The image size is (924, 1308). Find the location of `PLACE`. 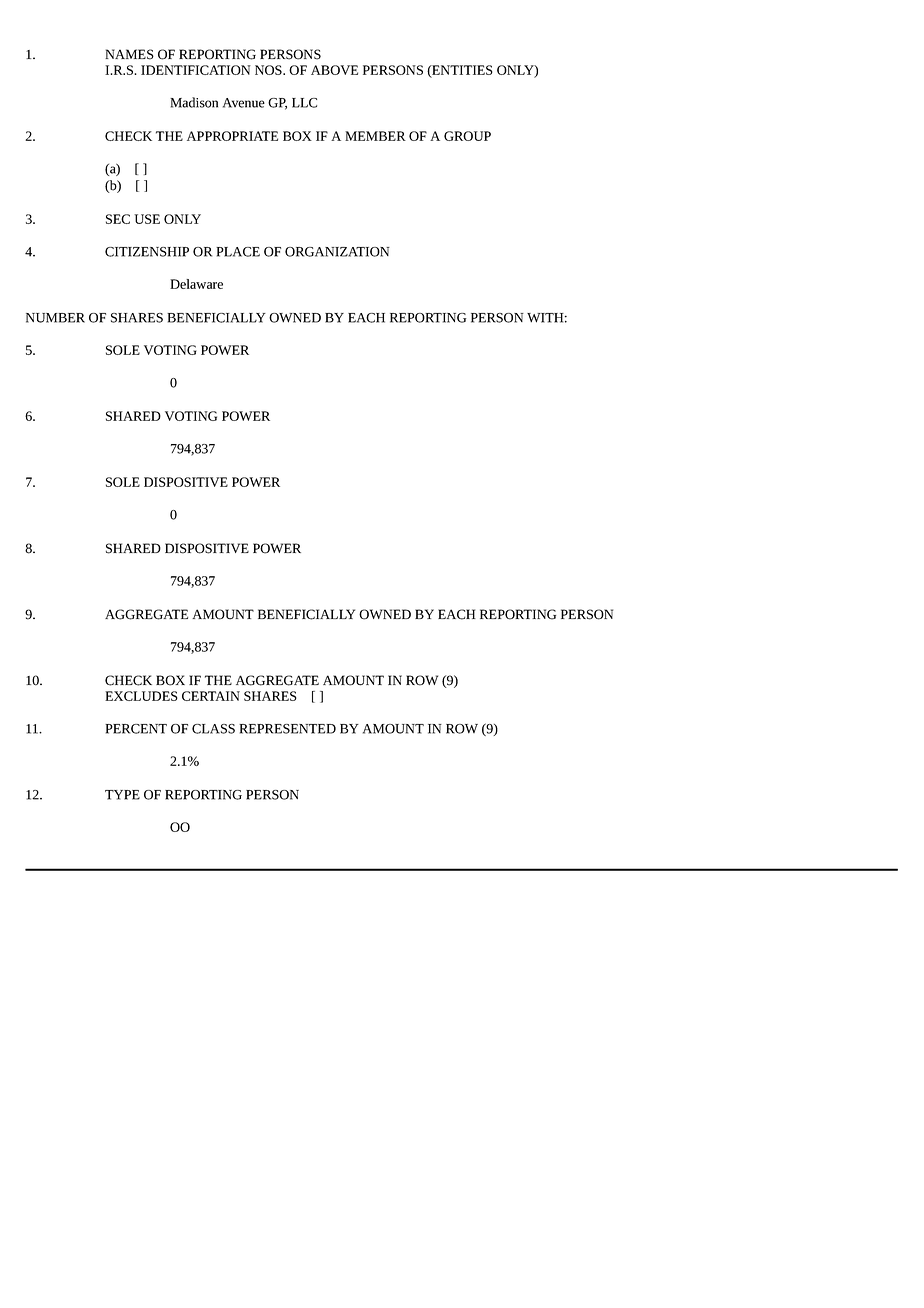

PLACE is located at coordinates (238, 252).
